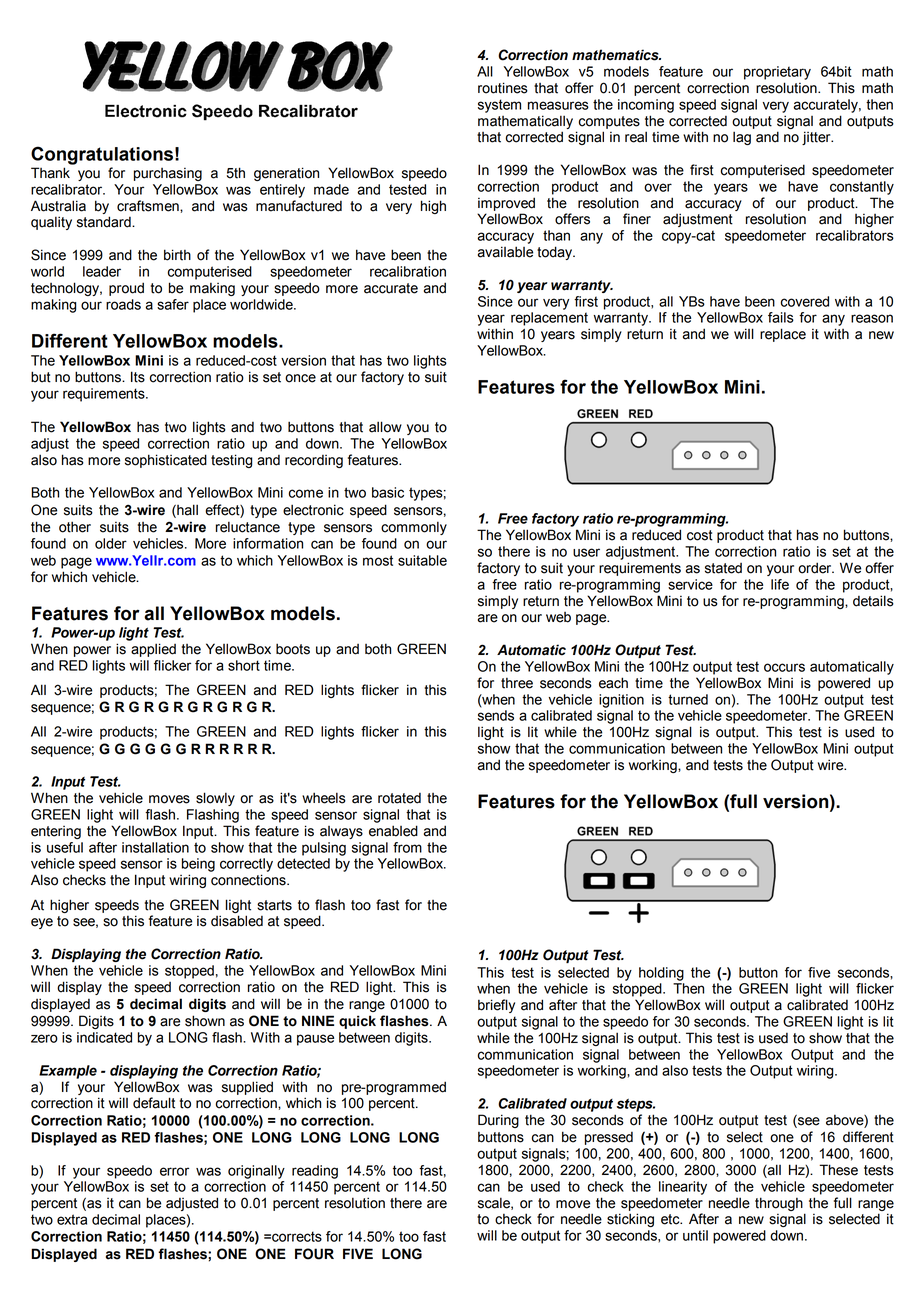  Describe the element at coordinates (661, 974) in the page. I see `holding` at that location.
